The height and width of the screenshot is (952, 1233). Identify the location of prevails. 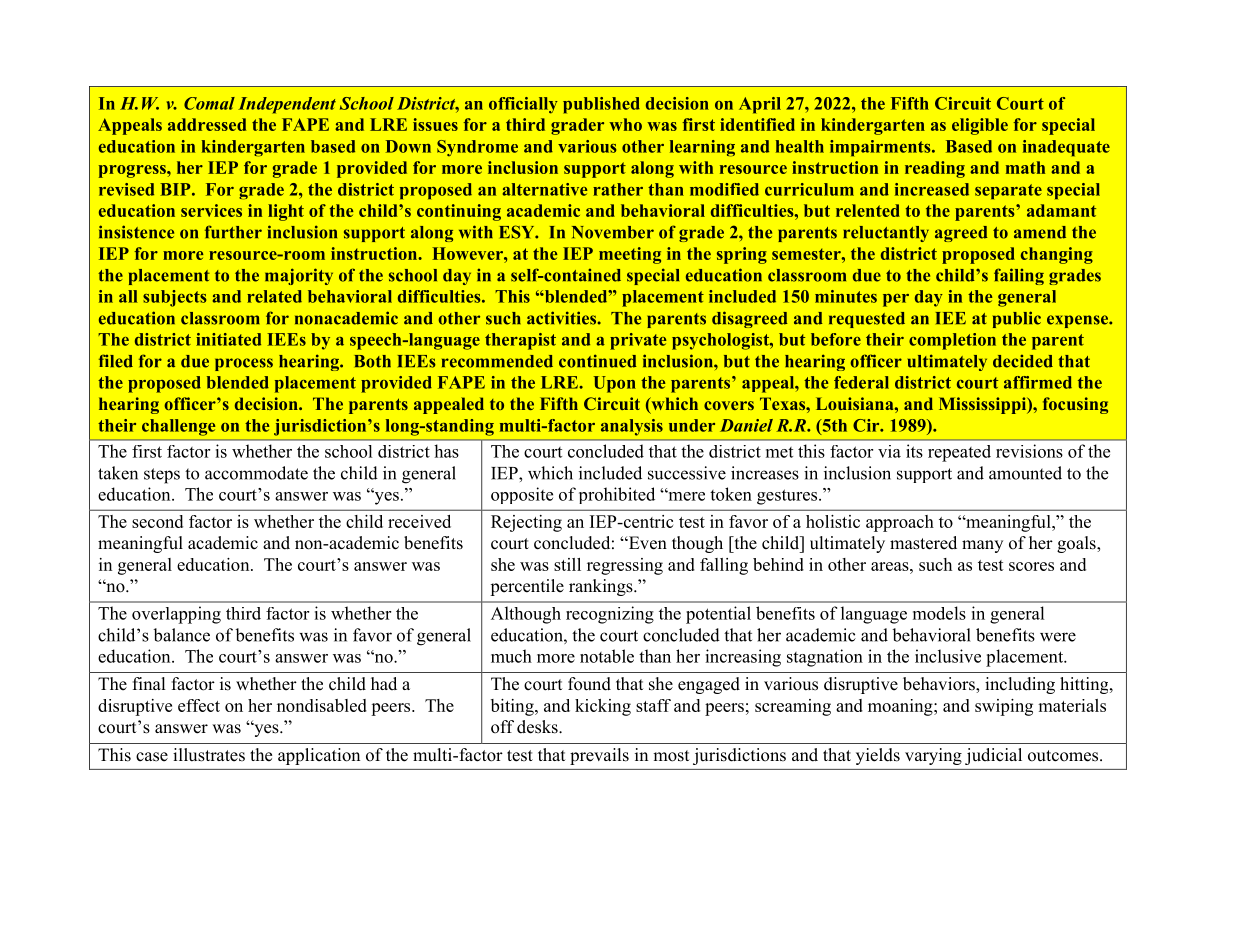
(599, 756).
